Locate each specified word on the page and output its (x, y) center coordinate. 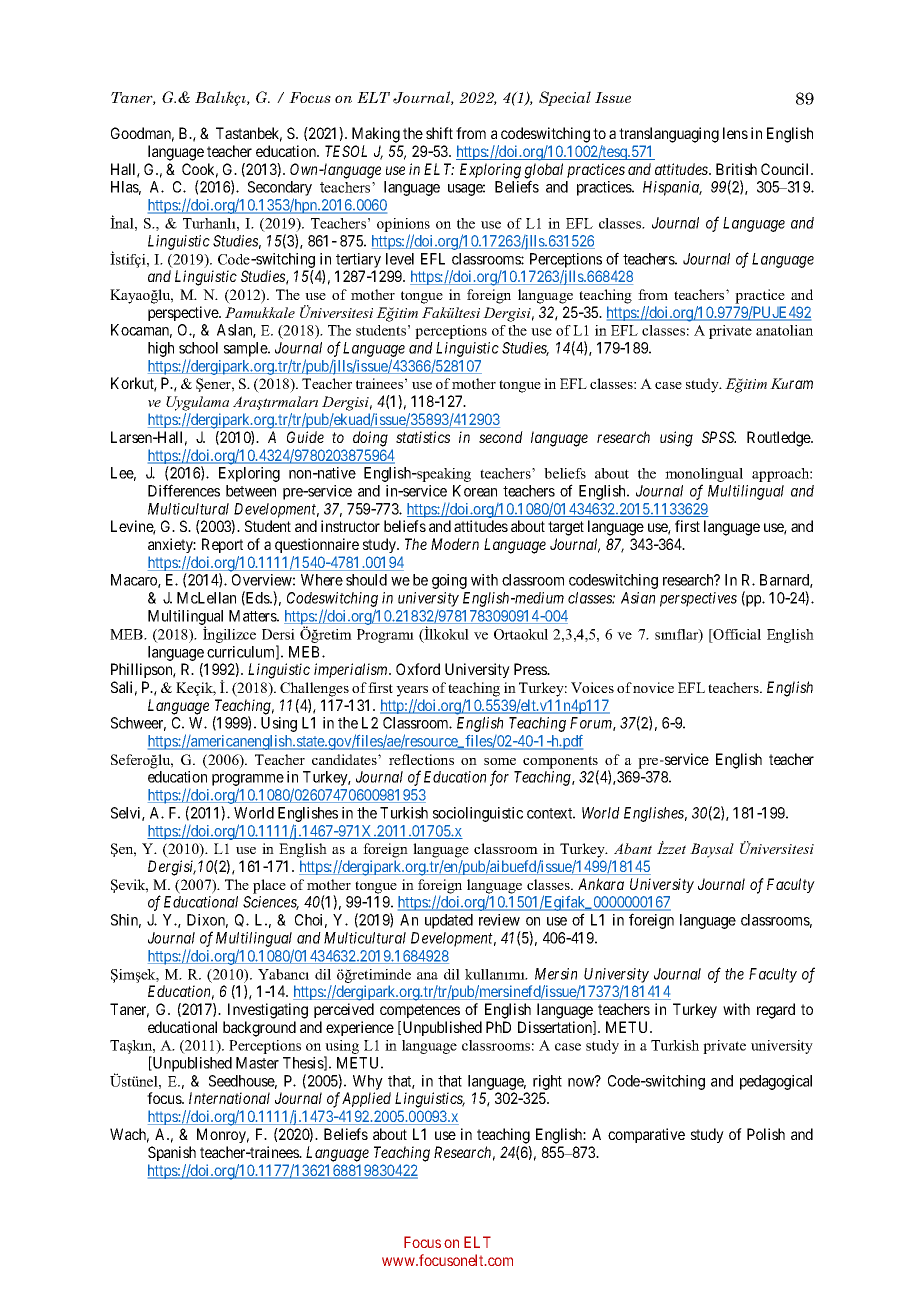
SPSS (719, 437)
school (198, 348)
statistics (423, 437)
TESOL (346, 151)
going (449, 581)
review (499, 920)
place (269, 886)
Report (222, 545)
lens (735, 133)
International (229, 1098)
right (547, 1082)
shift (439, 133)
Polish (766, 1134)
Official (736, 634)
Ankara (601, 884)
